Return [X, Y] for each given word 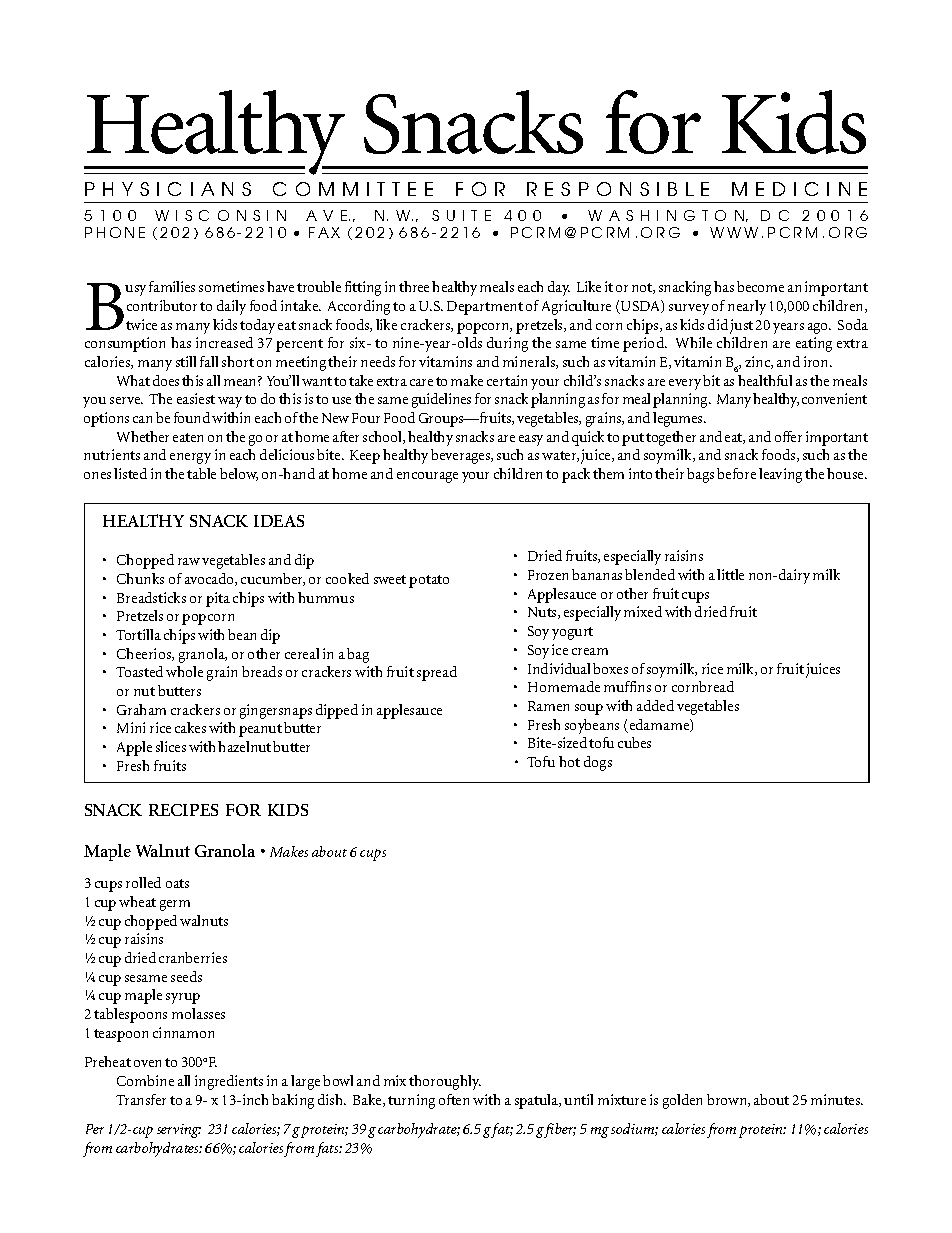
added [655, 705]
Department [485, 308]
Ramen [548, 706]
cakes [190, 727]
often [454, 1099]
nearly [747, 307]
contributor [162, 305]
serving [179, 1131]
